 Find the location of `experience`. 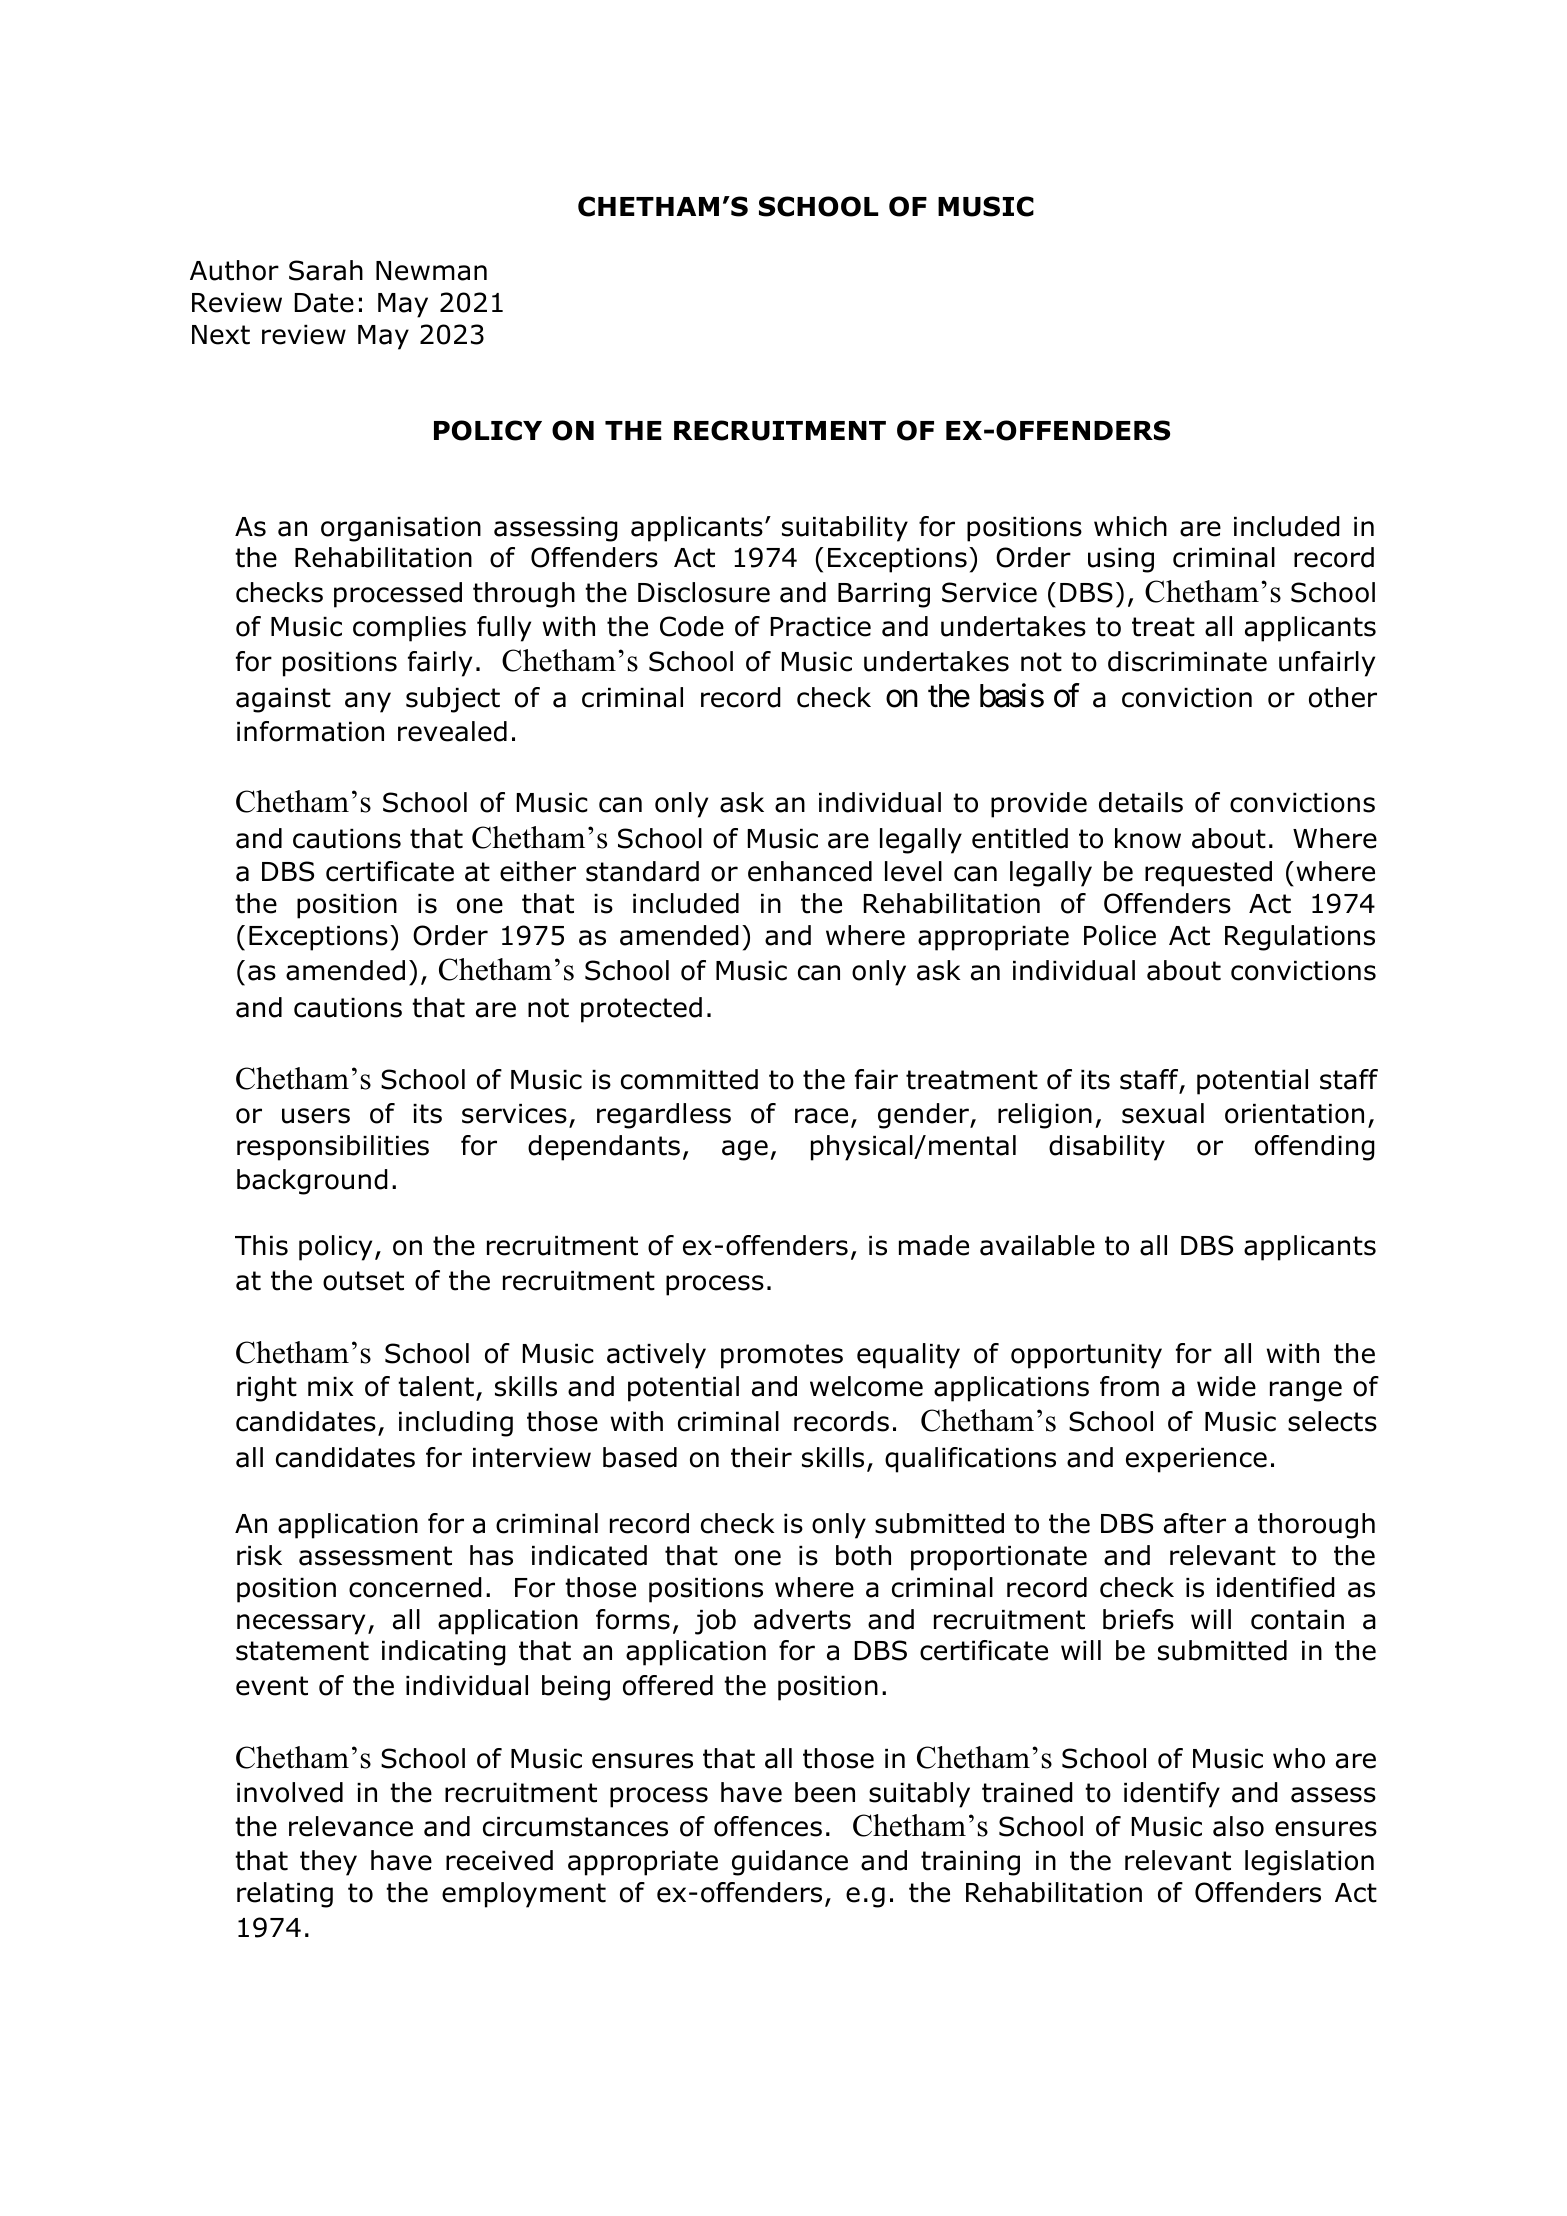

experience is located at coordinates (1196, 1460).
